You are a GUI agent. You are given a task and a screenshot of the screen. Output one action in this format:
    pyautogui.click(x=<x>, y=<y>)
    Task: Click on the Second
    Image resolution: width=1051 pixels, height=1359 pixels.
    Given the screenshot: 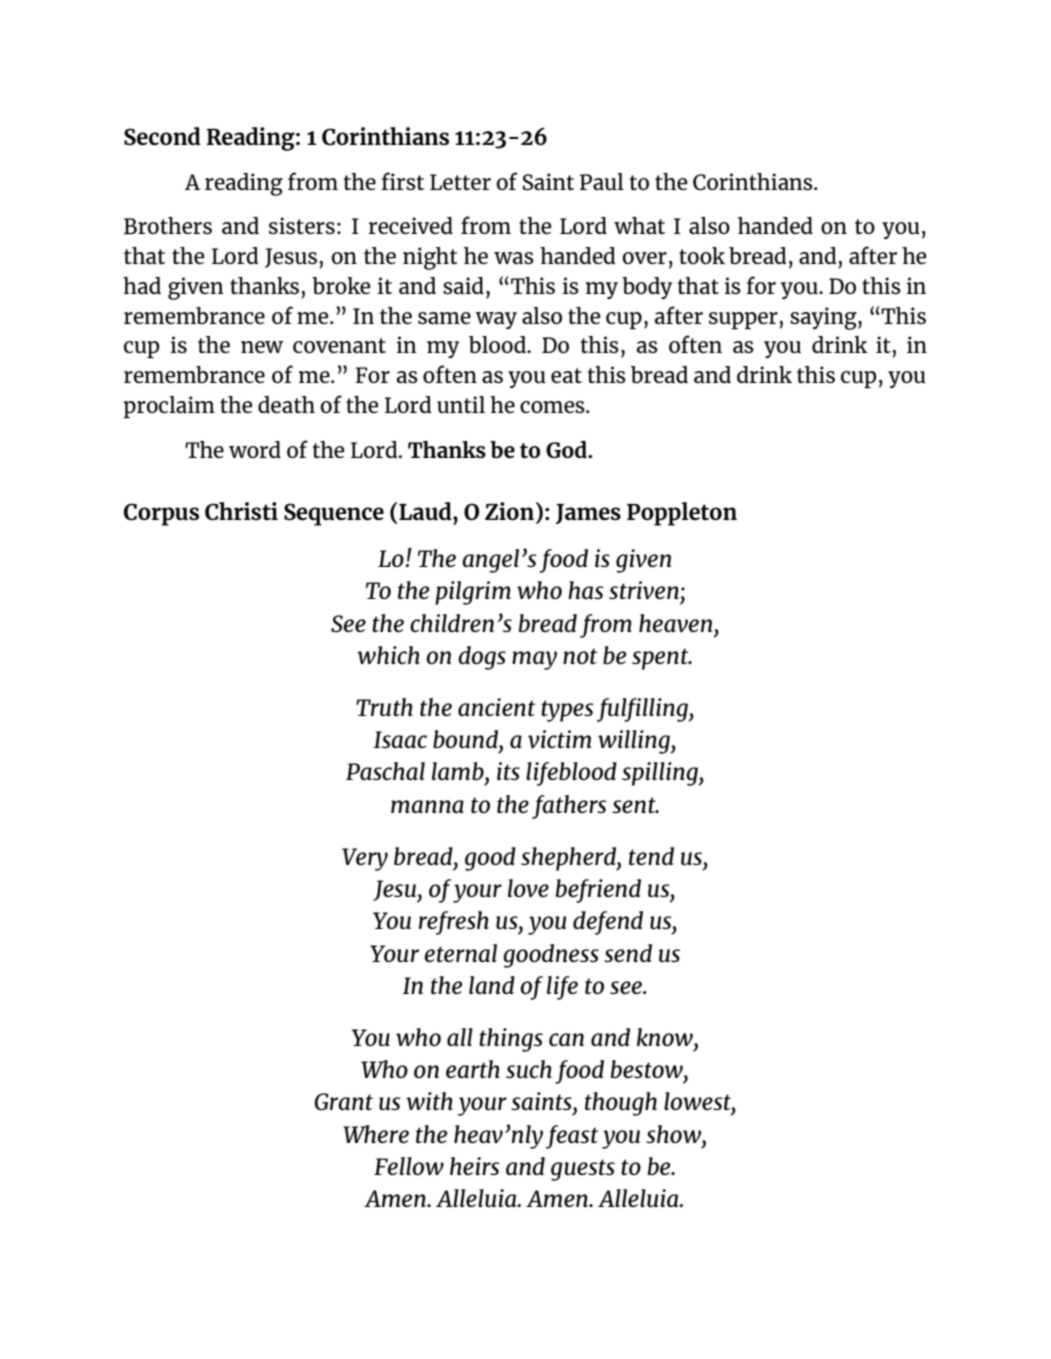 What is the action you would take?
    pyautogui.click(x=162, y=136)
